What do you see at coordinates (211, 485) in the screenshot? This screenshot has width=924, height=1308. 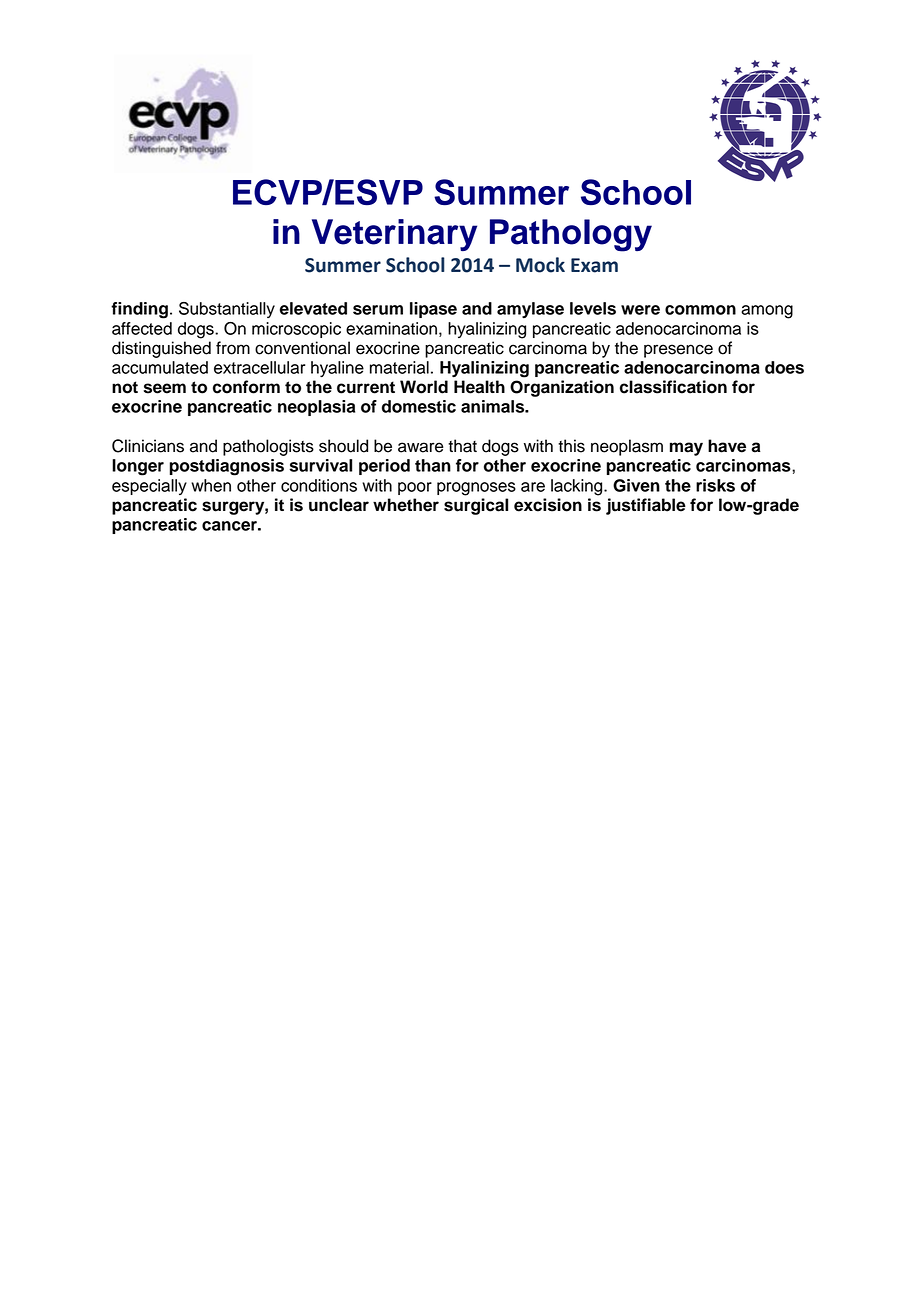 I see `when` at bounding box center [211, 485].
